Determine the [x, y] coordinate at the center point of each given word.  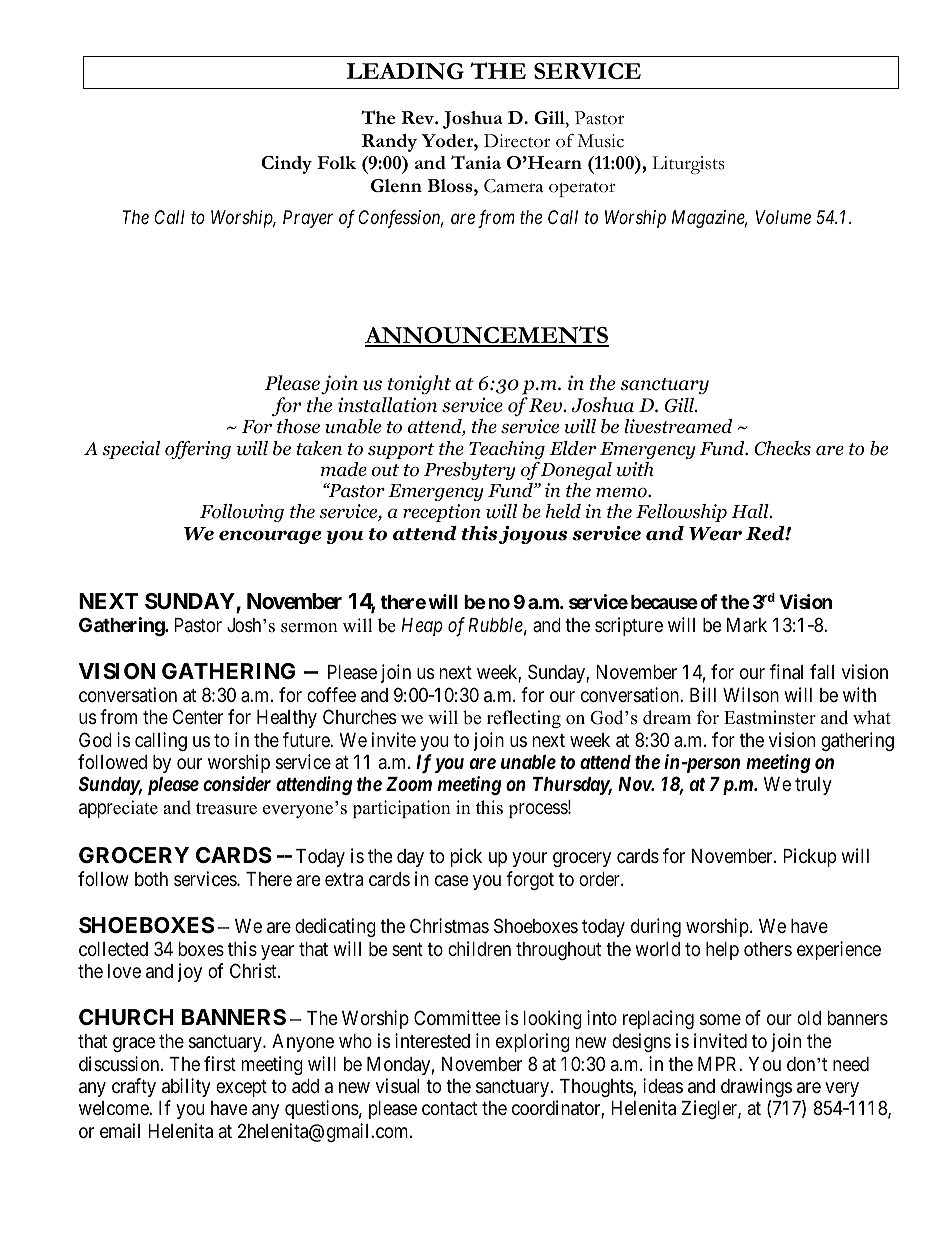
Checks [782, 448]
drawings [756, 1087]
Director [517, 141]
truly [813, 786]
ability [186, 1087]
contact [449, 1108]
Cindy [286, 165]
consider [237, 783]
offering [198, 450]
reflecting [524, 719]
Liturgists [688, 165]
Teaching [507, 450]
